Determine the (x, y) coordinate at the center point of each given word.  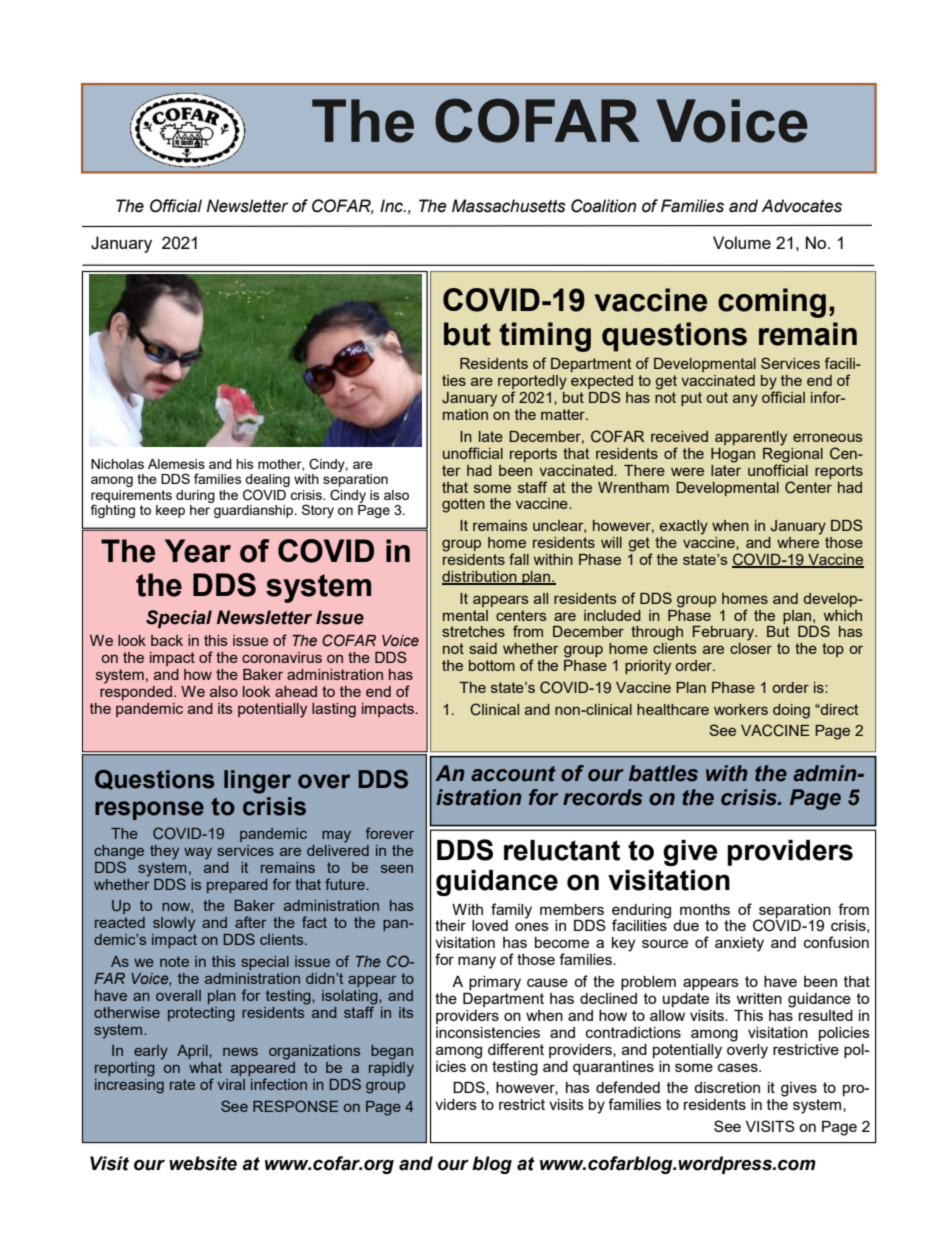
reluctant (562, 850)
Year (198, 551)
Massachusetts (509, 206)
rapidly (391, 1068)
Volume (742, 242)
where (799, 541)
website (203, 1163)
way (198, 854)
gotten (463, 505)
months (705, 909)
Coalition (603, 206)
